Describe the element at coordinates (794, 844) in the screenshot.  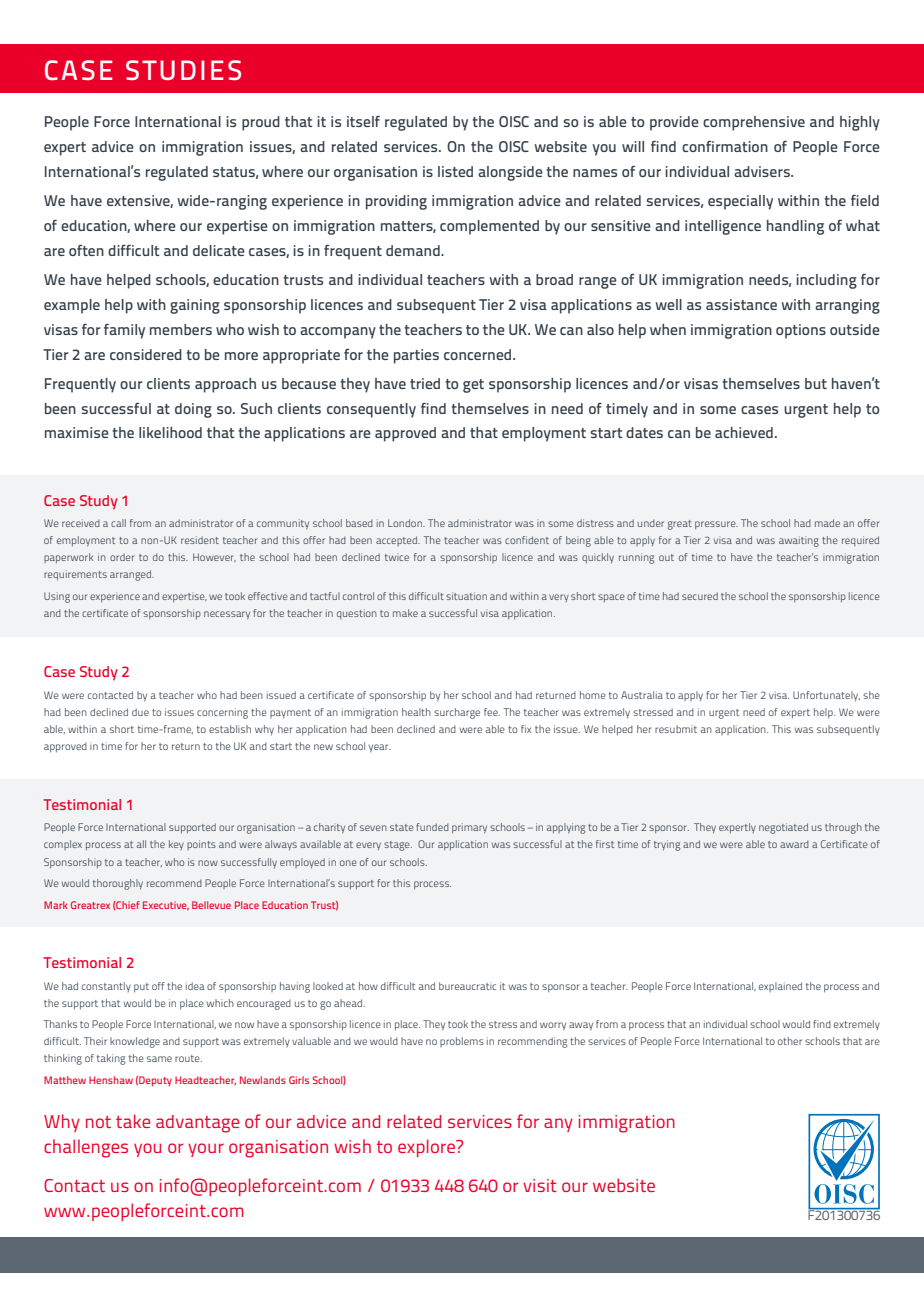
I see `award` at that location.
